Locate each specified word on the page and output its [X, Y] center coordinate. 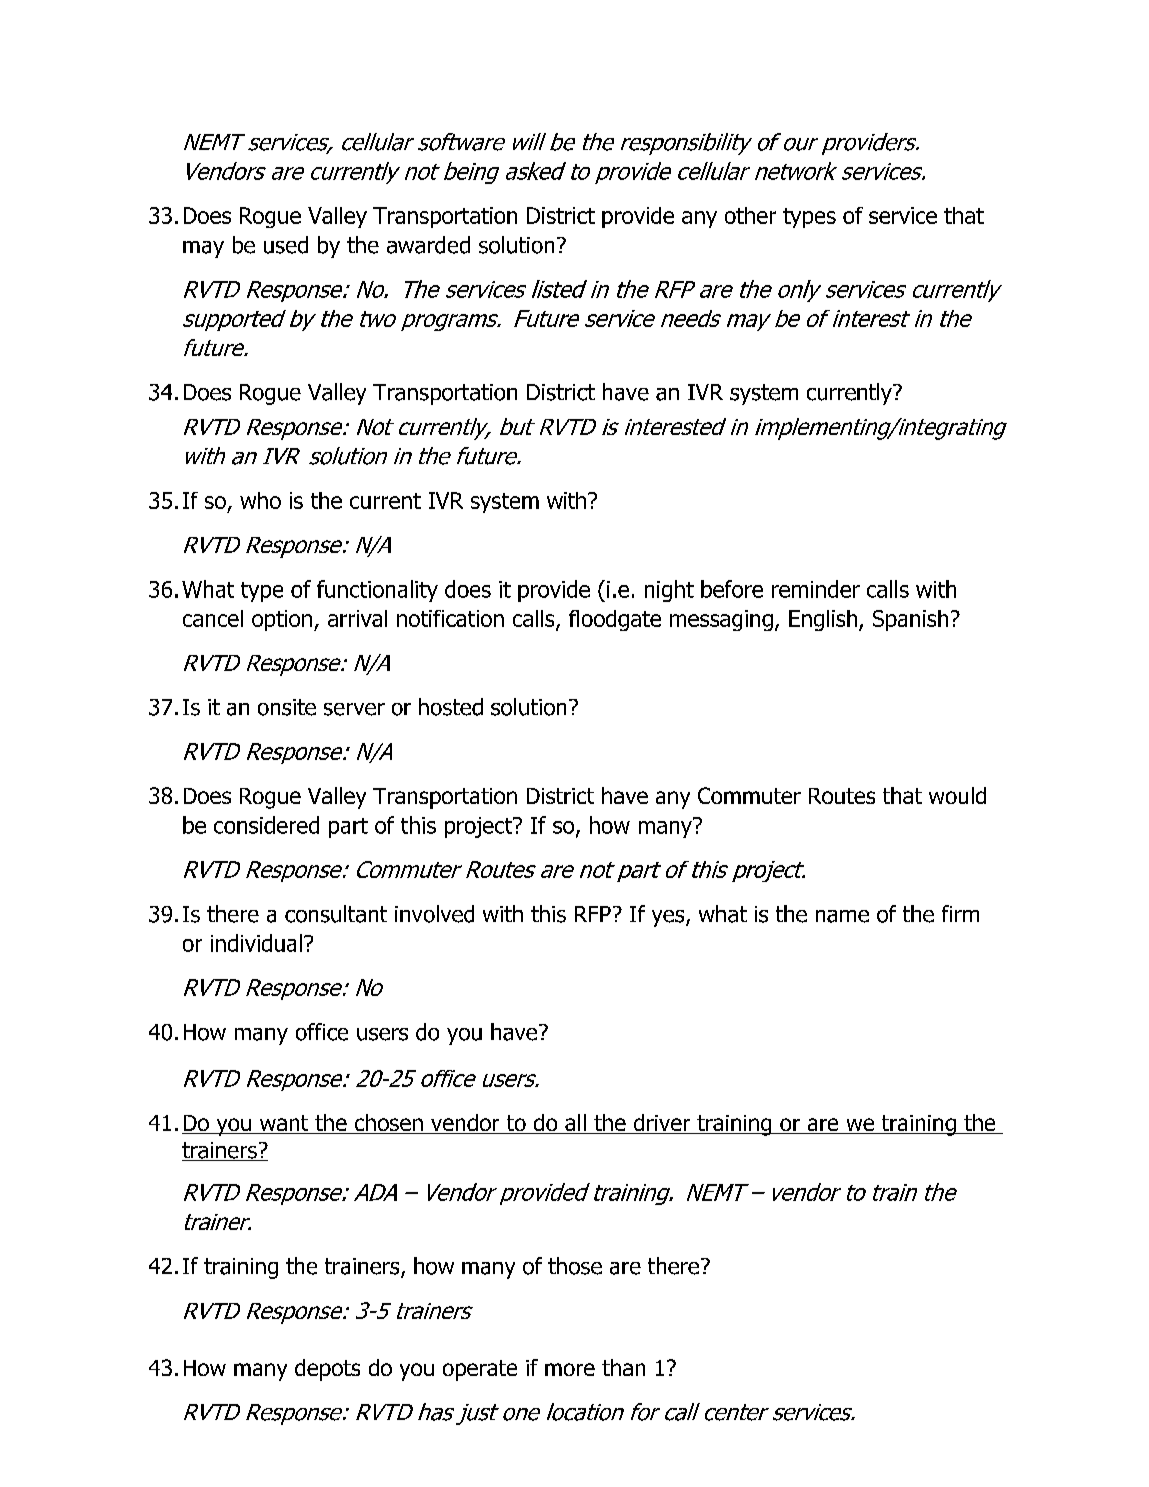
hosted [451, 707]
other [750, 215]
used [286, 245]
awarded [428, 245]
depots [327, 1370]
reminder [816, 589]
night [669, 591]
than [623, 1367]
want [284, 1124]
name [842, 916]
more [570, 1369]
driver [662, 1124]
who [260, 500]
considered [266, 825]
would [957, 795]
